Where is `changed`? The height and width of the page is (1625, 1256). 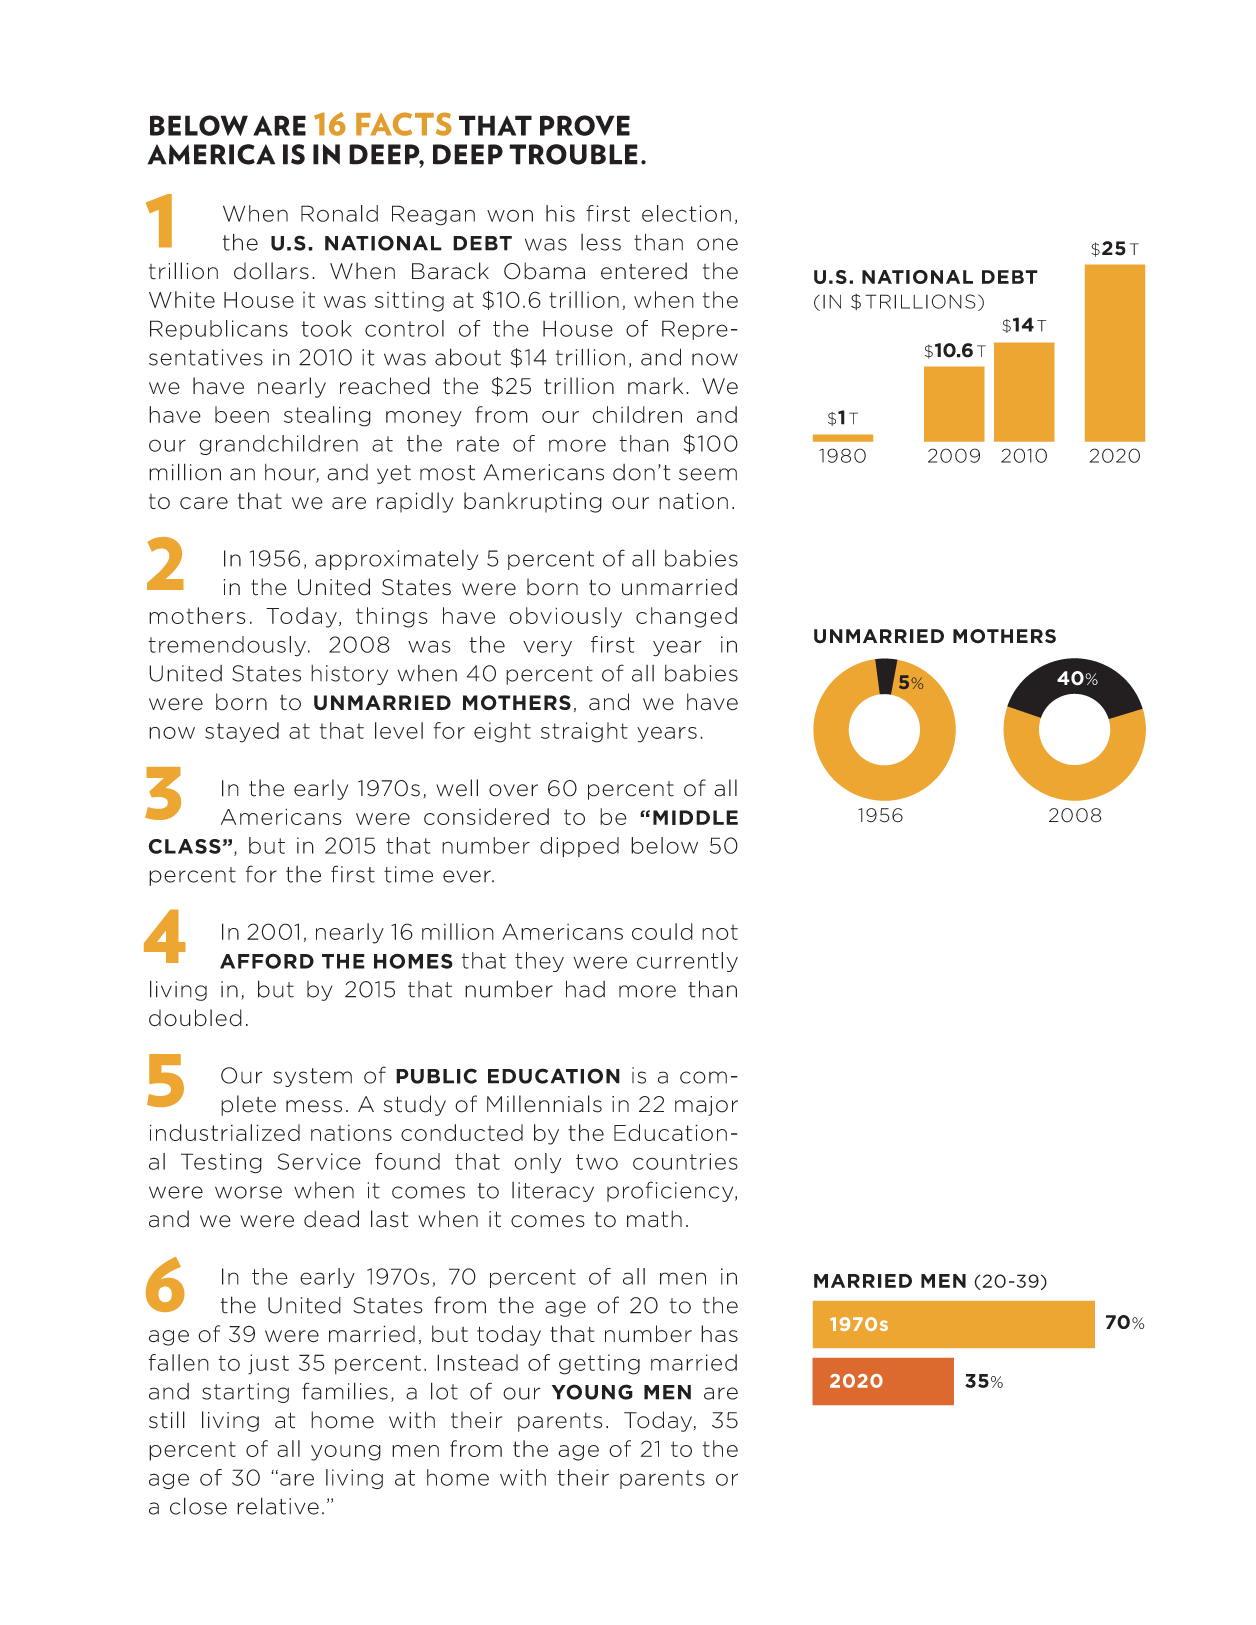 changed is located at coordinates (686, 617).
